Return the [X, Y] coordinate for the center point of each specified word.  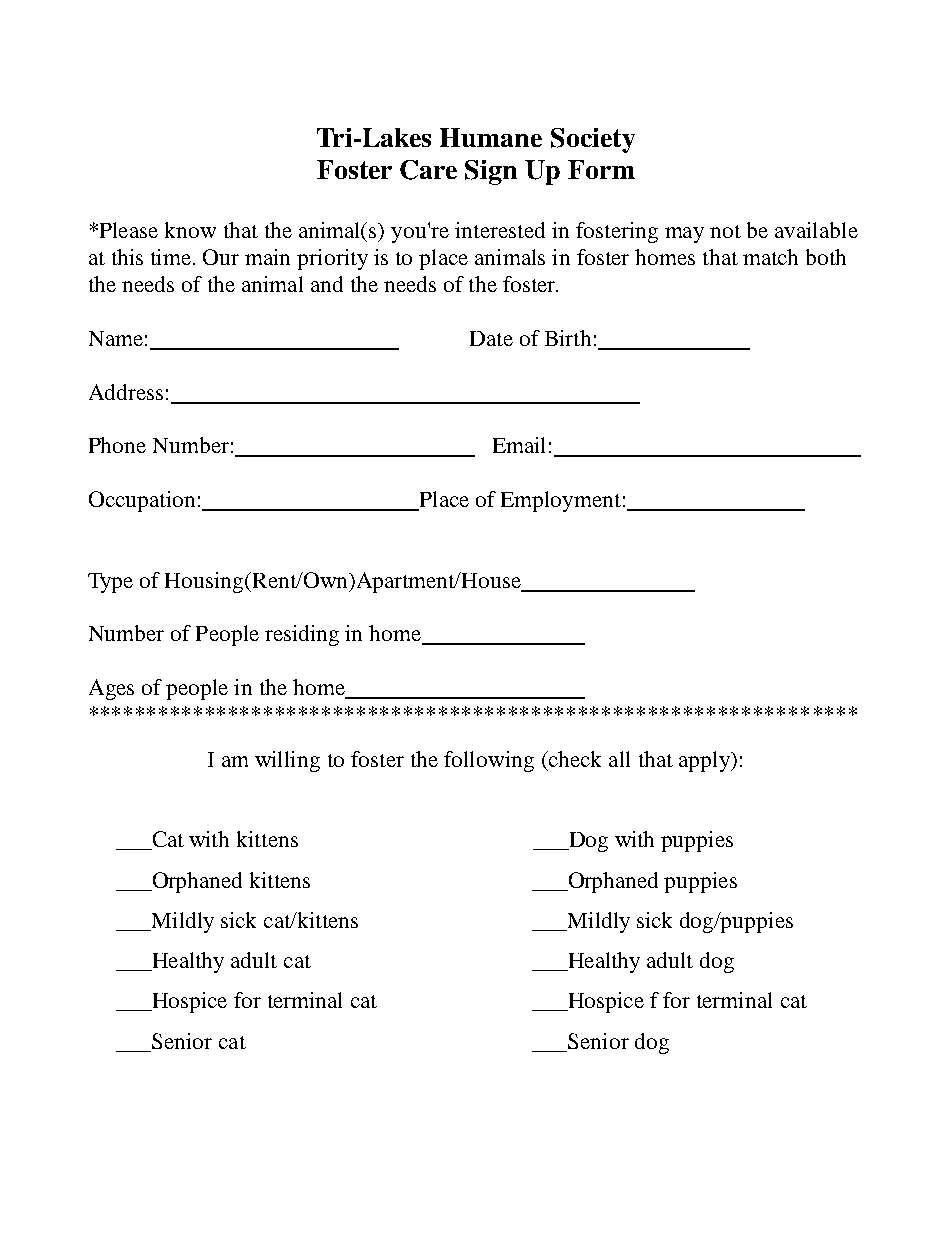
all [619, 759]
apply [705, 761]
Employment [561, 501]
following [489, 761]
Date [491, 338]
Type [110, 583]
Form [601, 169]
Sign [491, 172]
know [190, 230]
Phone [117, 445]
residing [302, 635]
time [172, 257]
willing [287, 761]
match [770, 257]
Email [519, 445]
